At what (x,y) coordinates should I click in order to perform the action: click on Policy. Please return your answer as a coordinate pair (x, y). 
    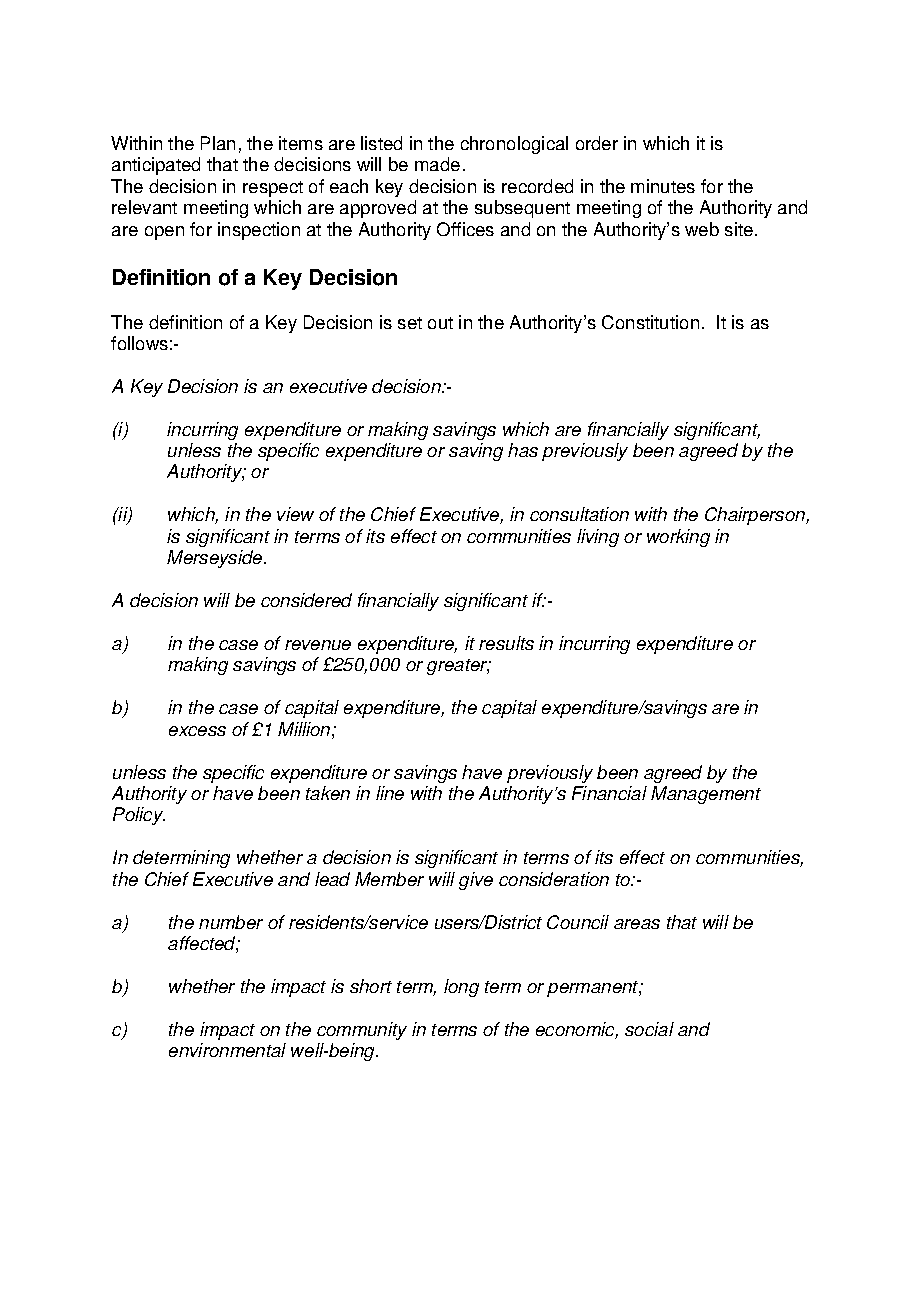
    Looking at the image, I should click on (139, 816).
